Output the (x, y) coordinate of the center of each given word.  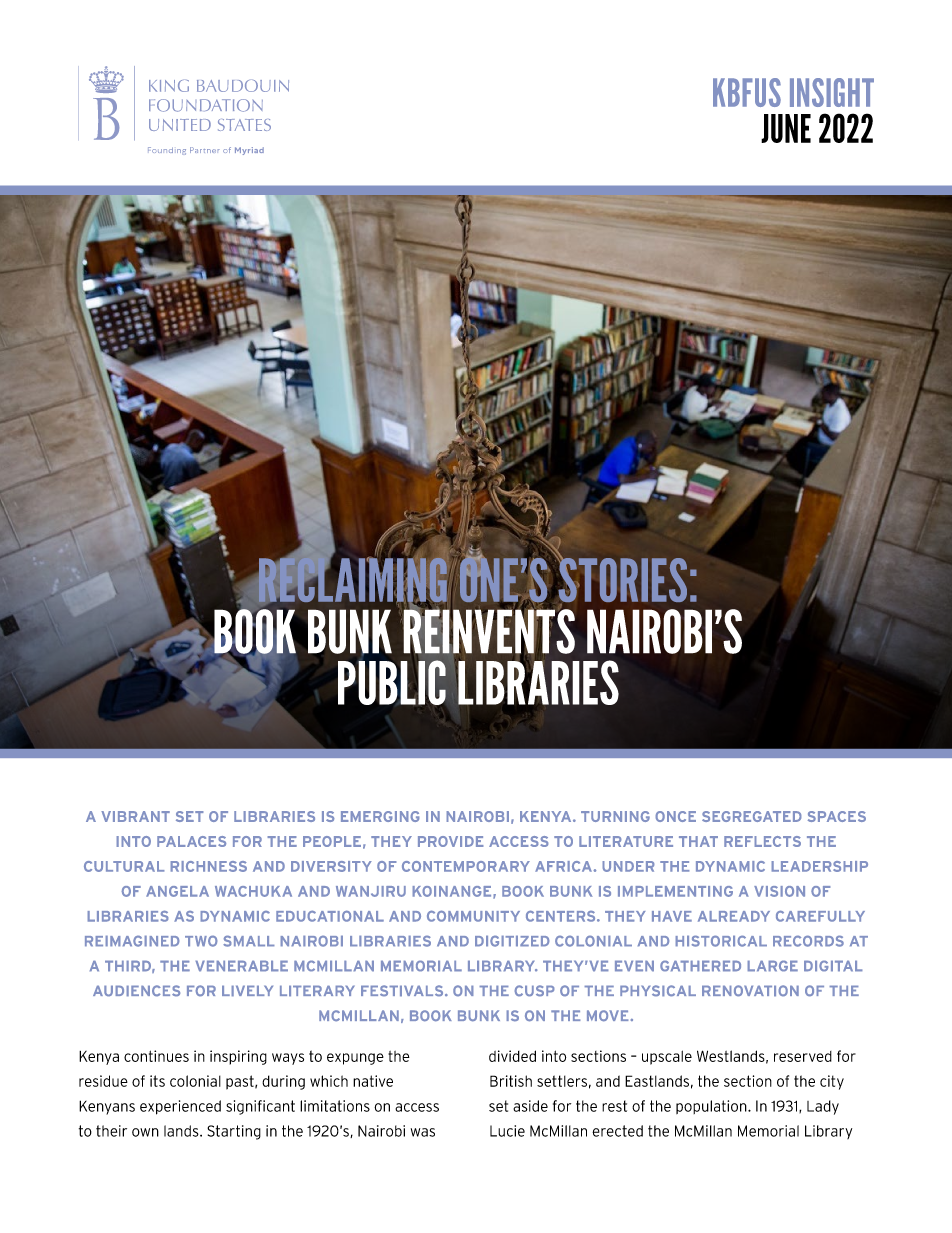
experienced (180, 1107)
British (511, 1081)
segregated (752, 816)
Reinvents (488, 631)
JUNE (786, 128)
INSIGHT (832, 92)
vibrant (135, 816)
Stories (621, 580)
